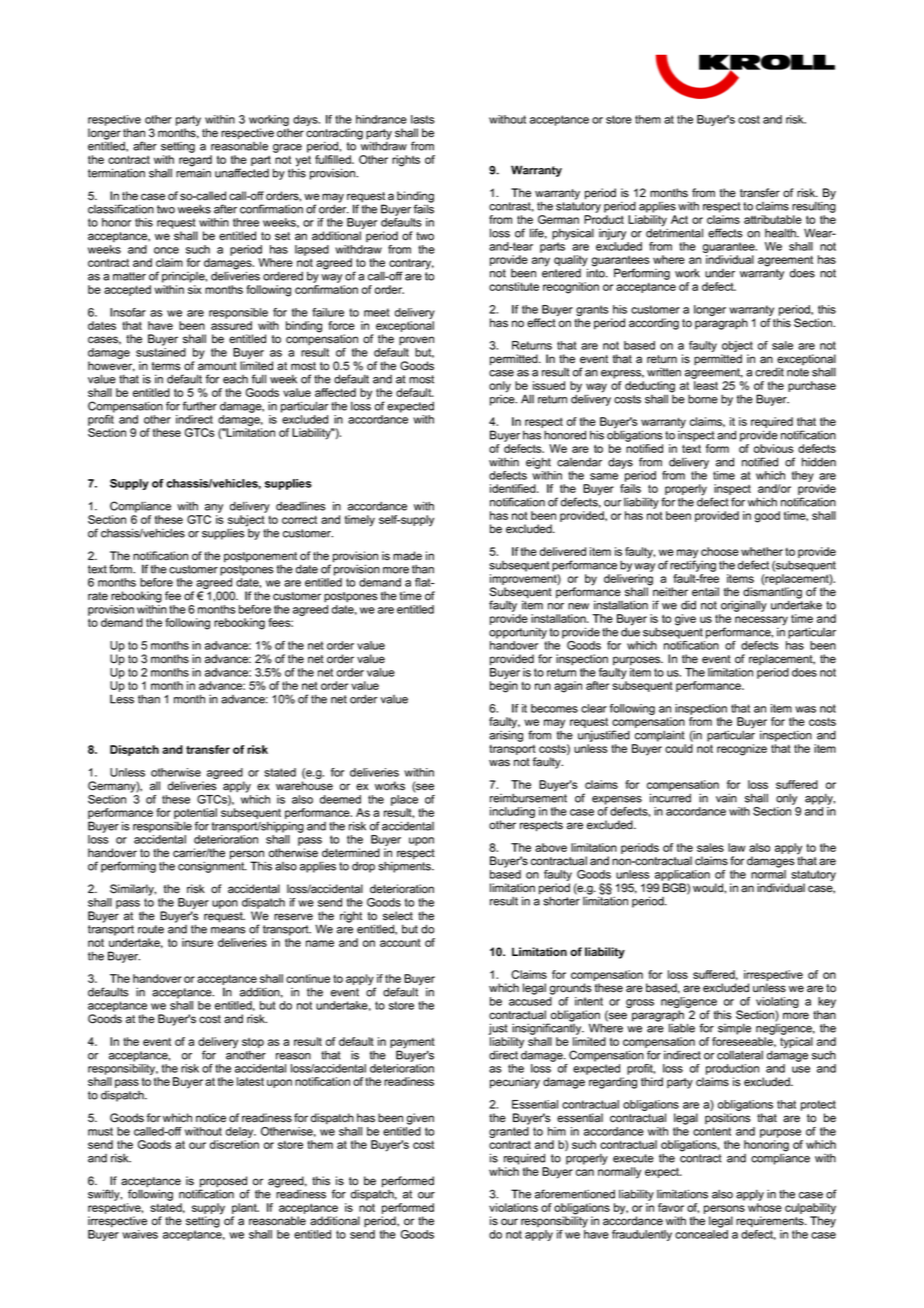  What do you see at coordinates (224, 1183) in the image?
I see `proposed` at bounding box center [224, 1183].
